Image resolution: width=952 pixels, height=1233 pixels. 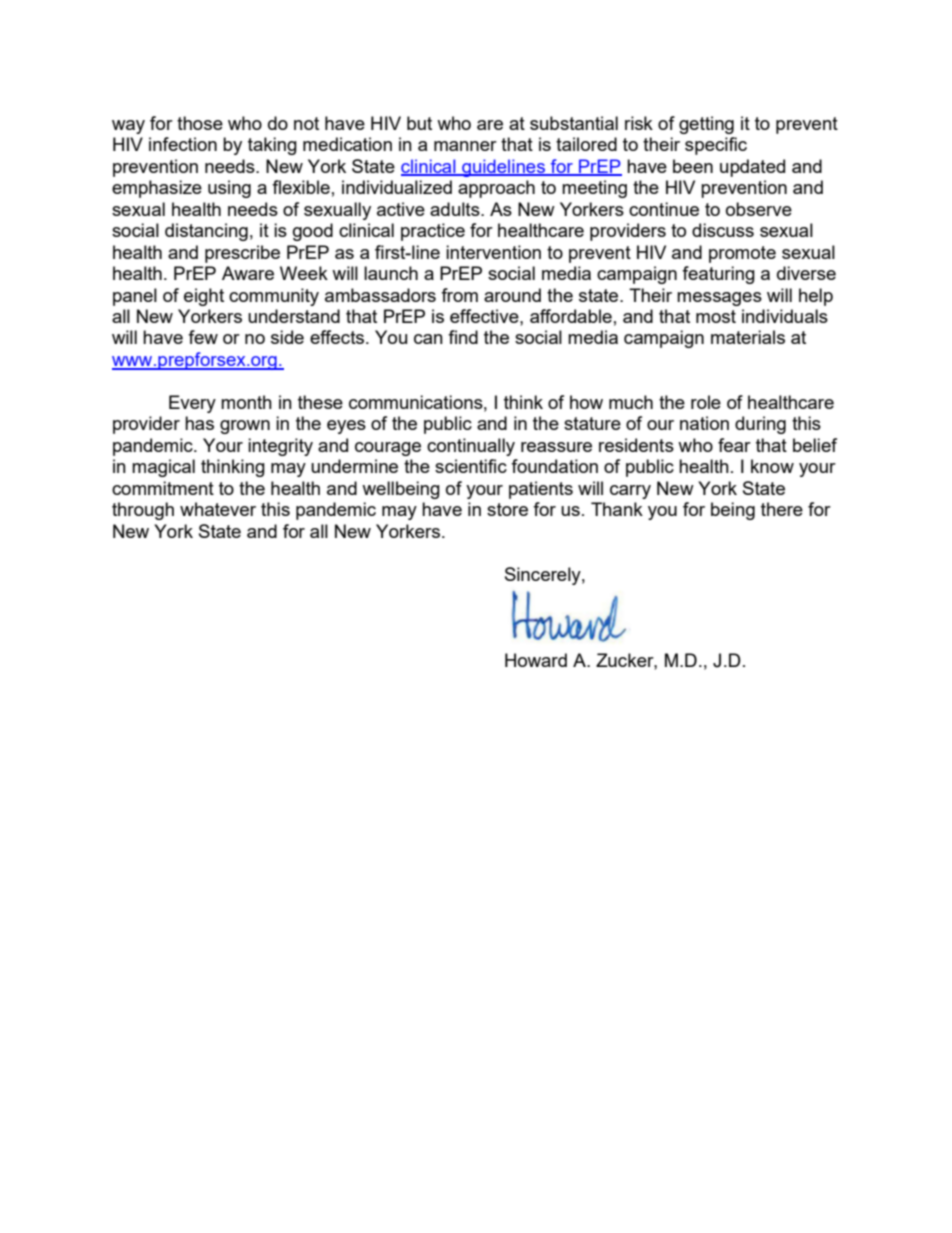 I want to click on Aware, so click(x=248, y=273).
